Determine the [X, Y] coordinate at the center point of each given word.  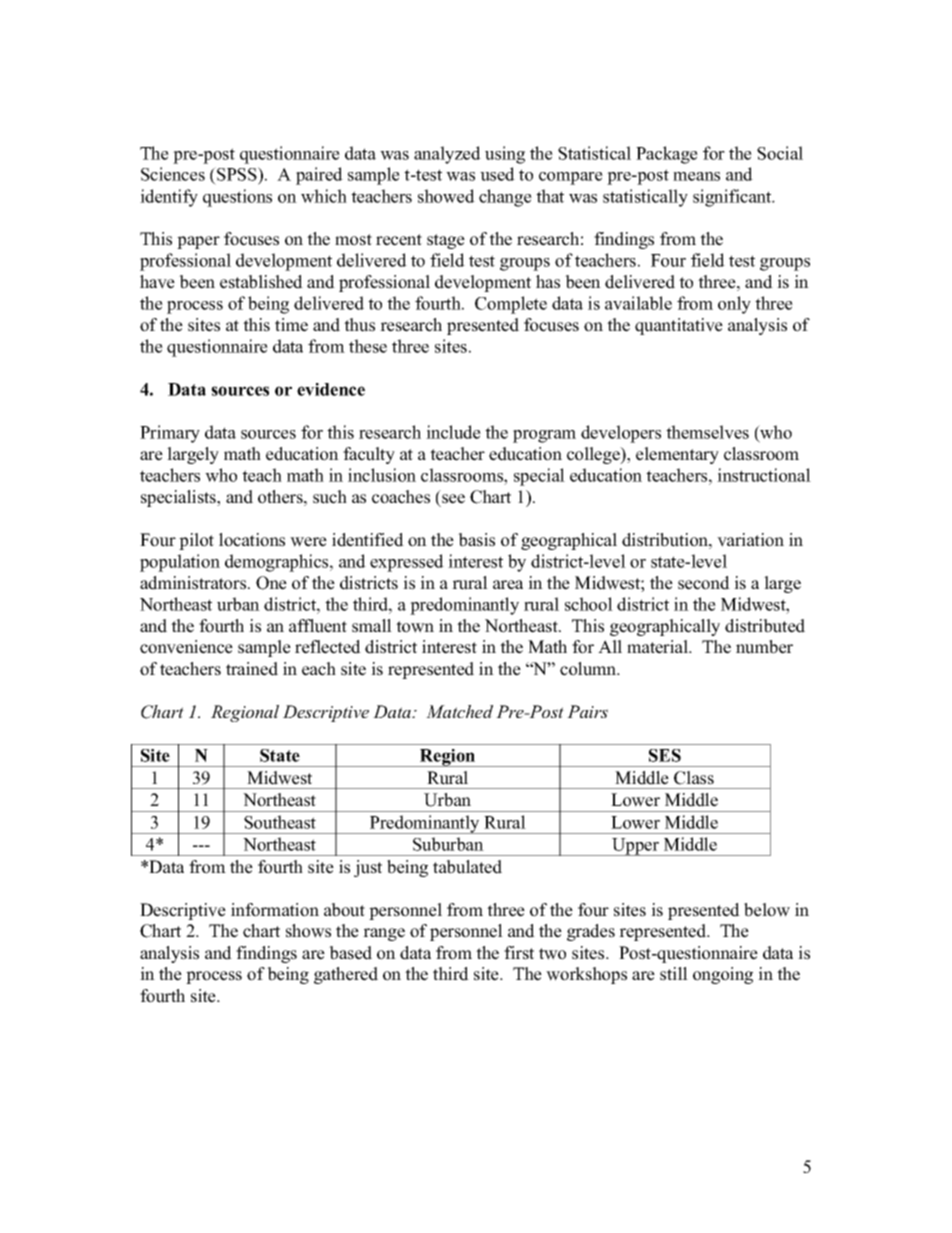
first [519, 953]
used [497, 174]
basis [476, 540]
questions [237, 198]
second [704, 583]
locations [252, 540]
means [696, 176]
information [275, 910]
